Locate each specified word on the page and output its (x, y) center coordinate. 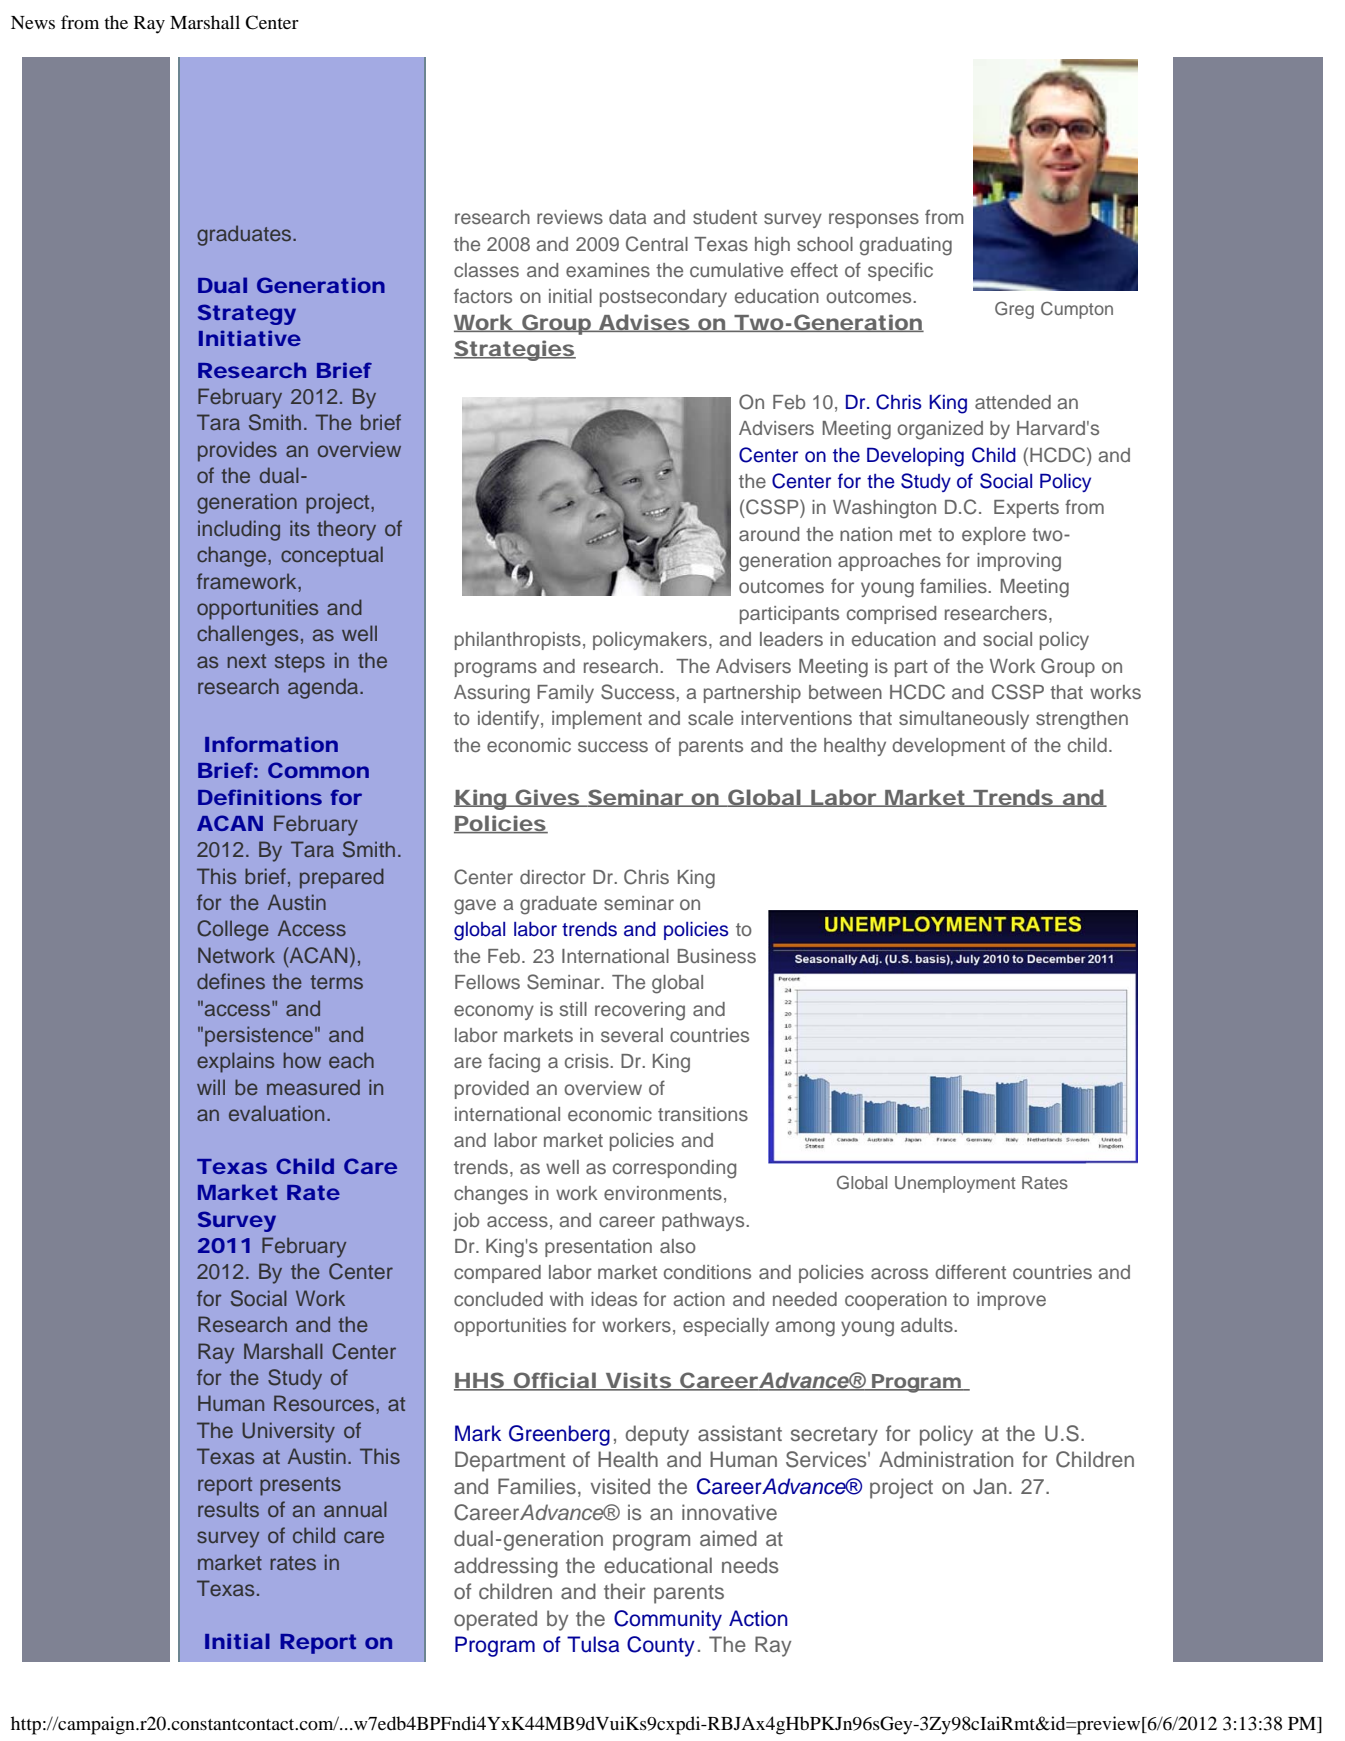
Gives (546, 798)
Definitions (260, 797)
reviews (570, 217)
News (33, 22)
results (228, 1509)
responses (874, 220)
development (948, 747)
